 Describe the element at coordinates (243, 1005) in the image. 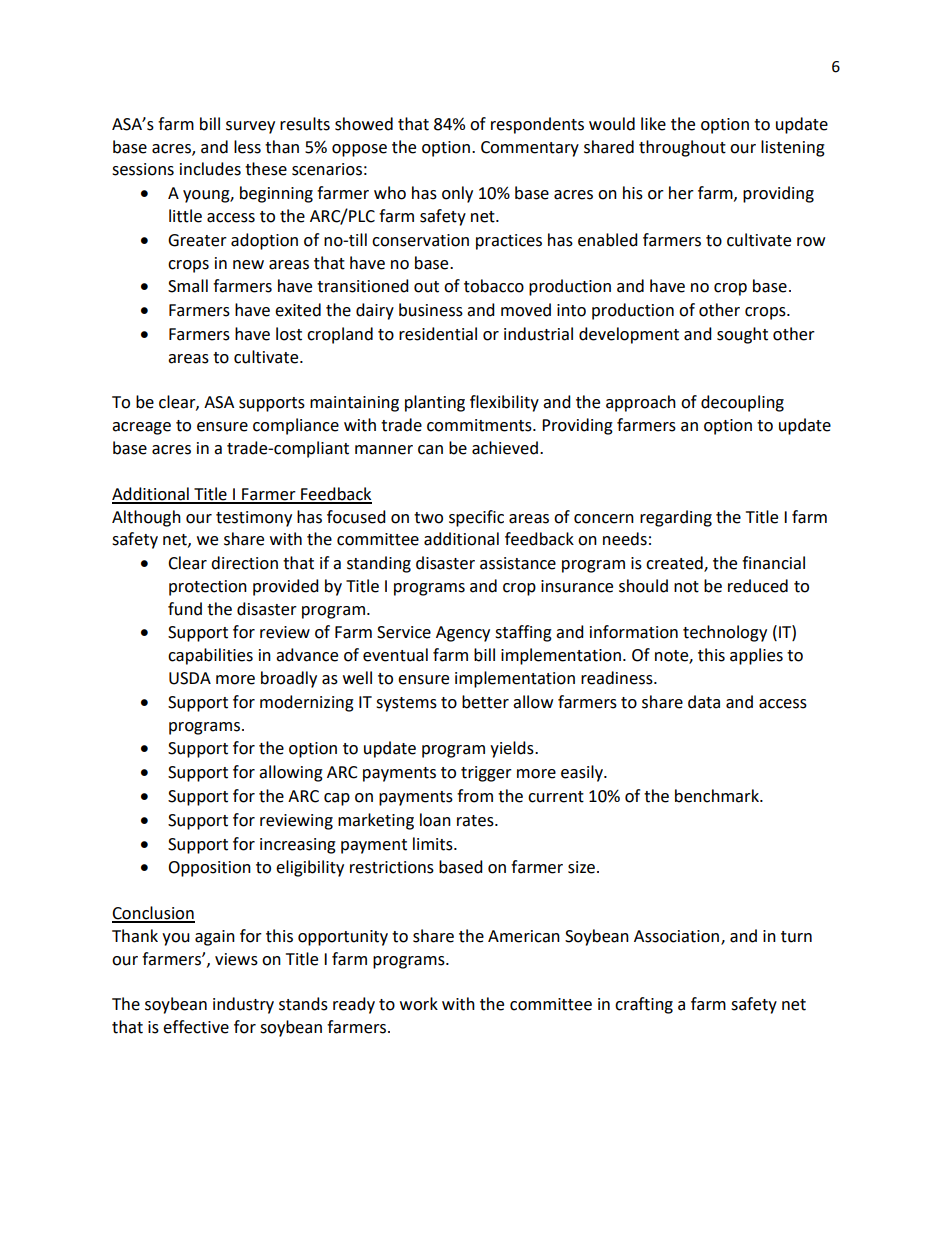

I see `industry` at that location.
